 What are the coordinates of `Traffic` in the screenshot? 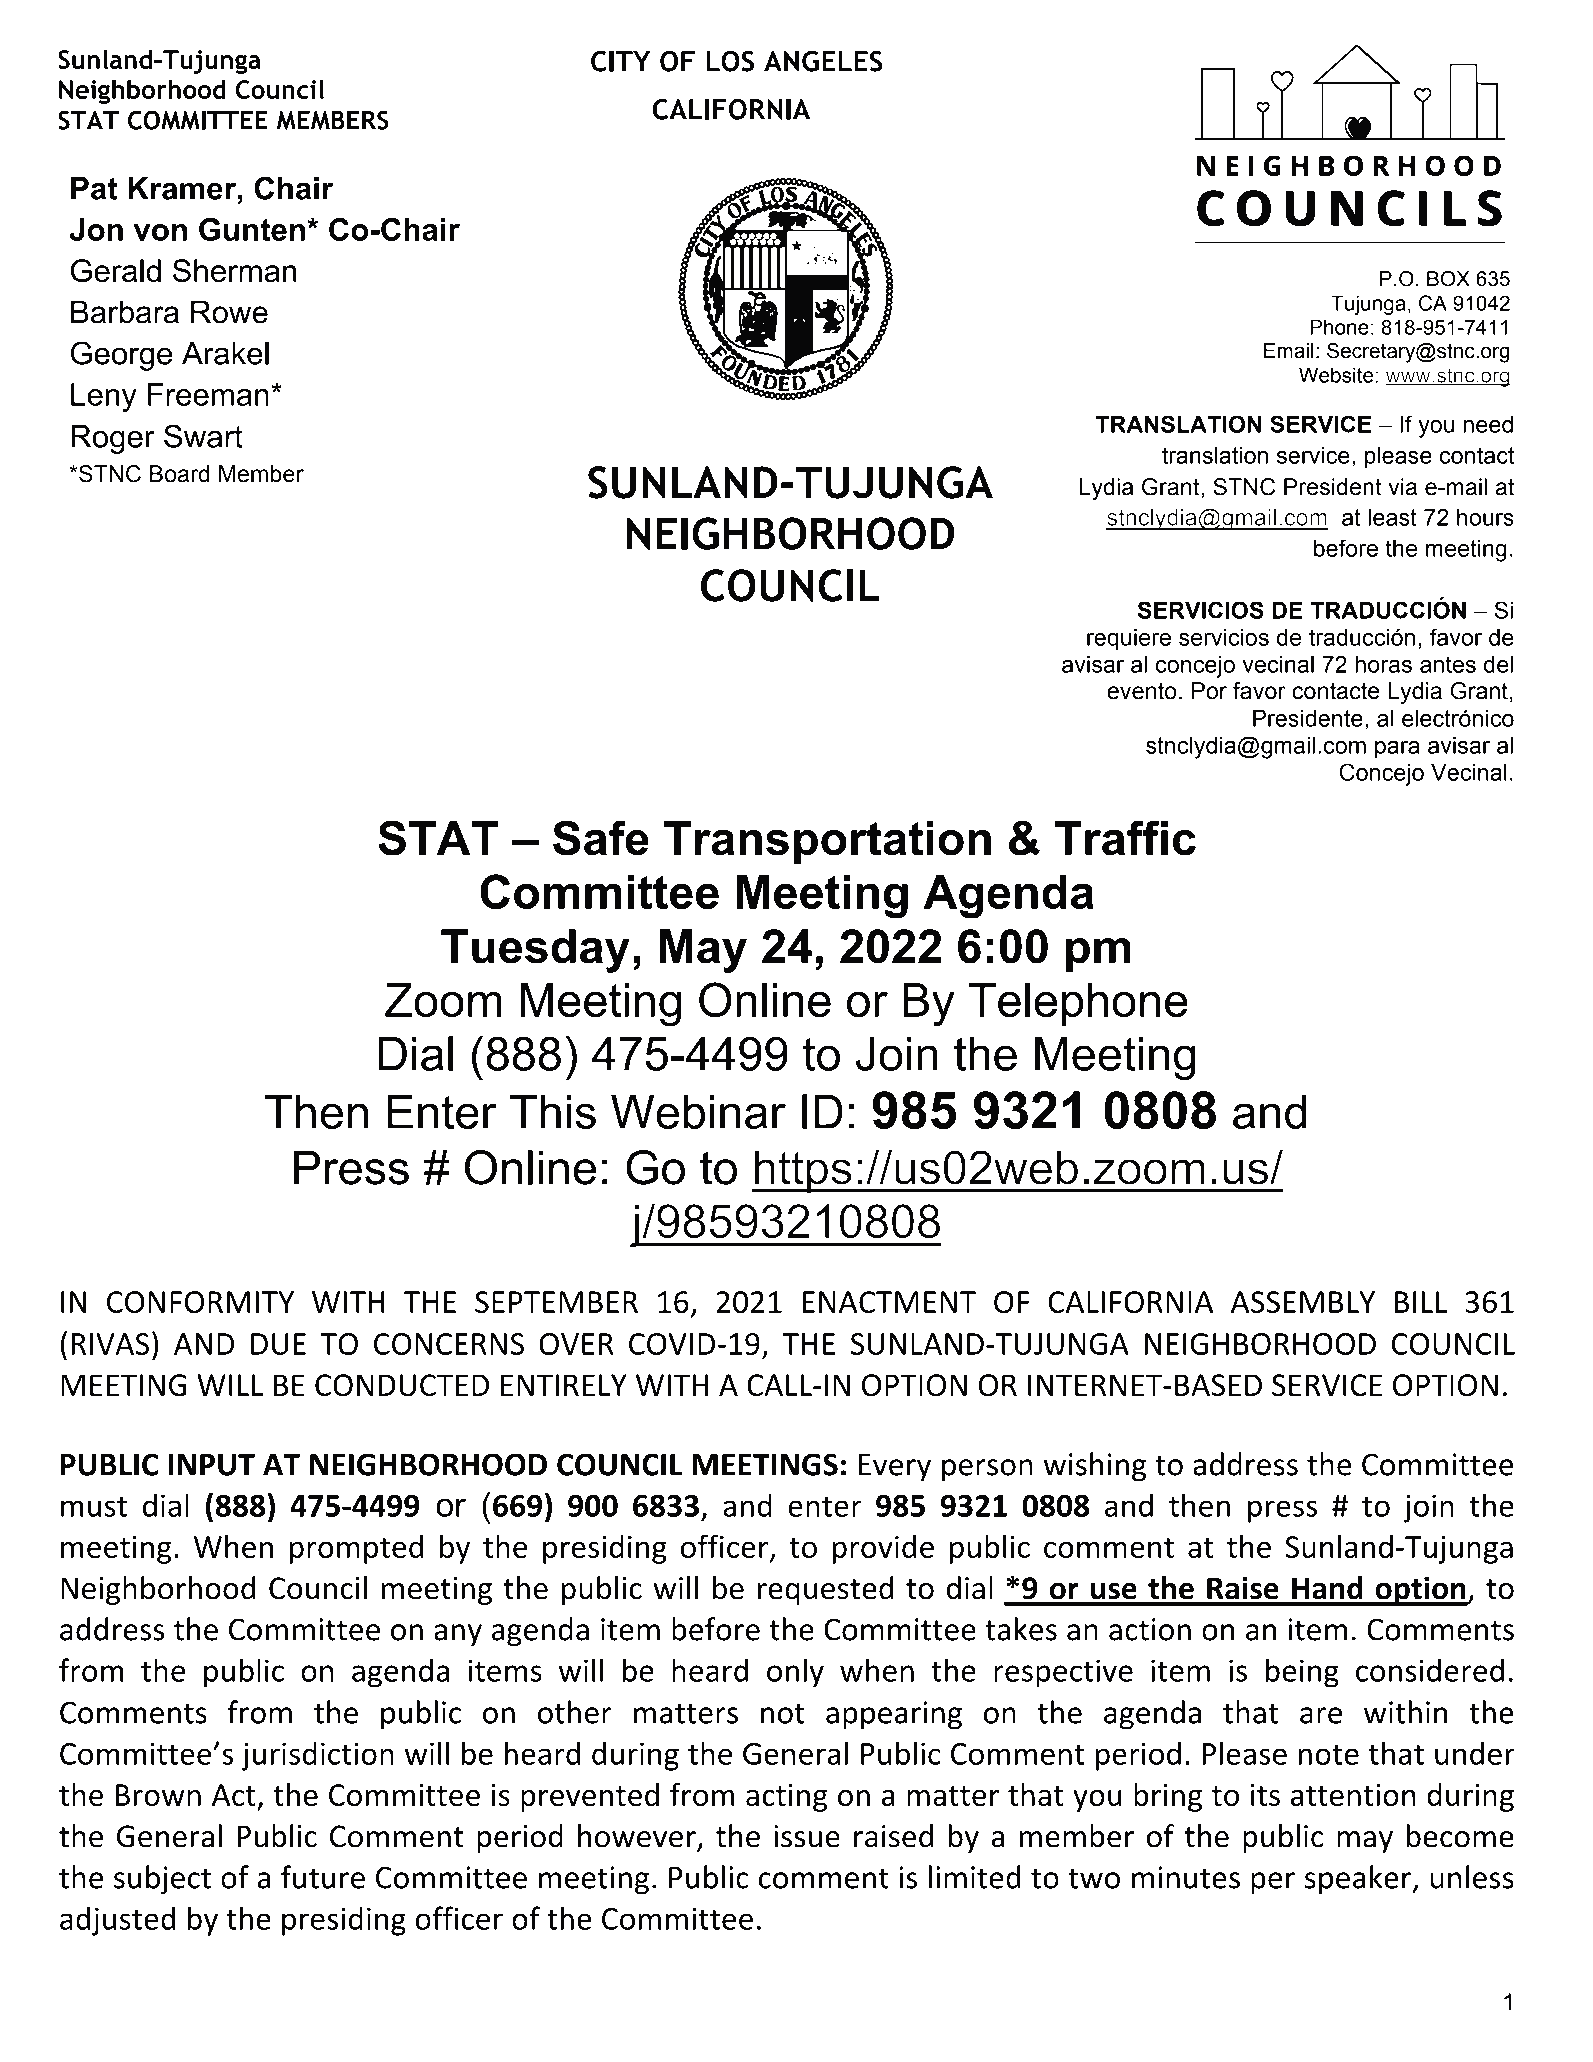 It's located at (1125, 838).
